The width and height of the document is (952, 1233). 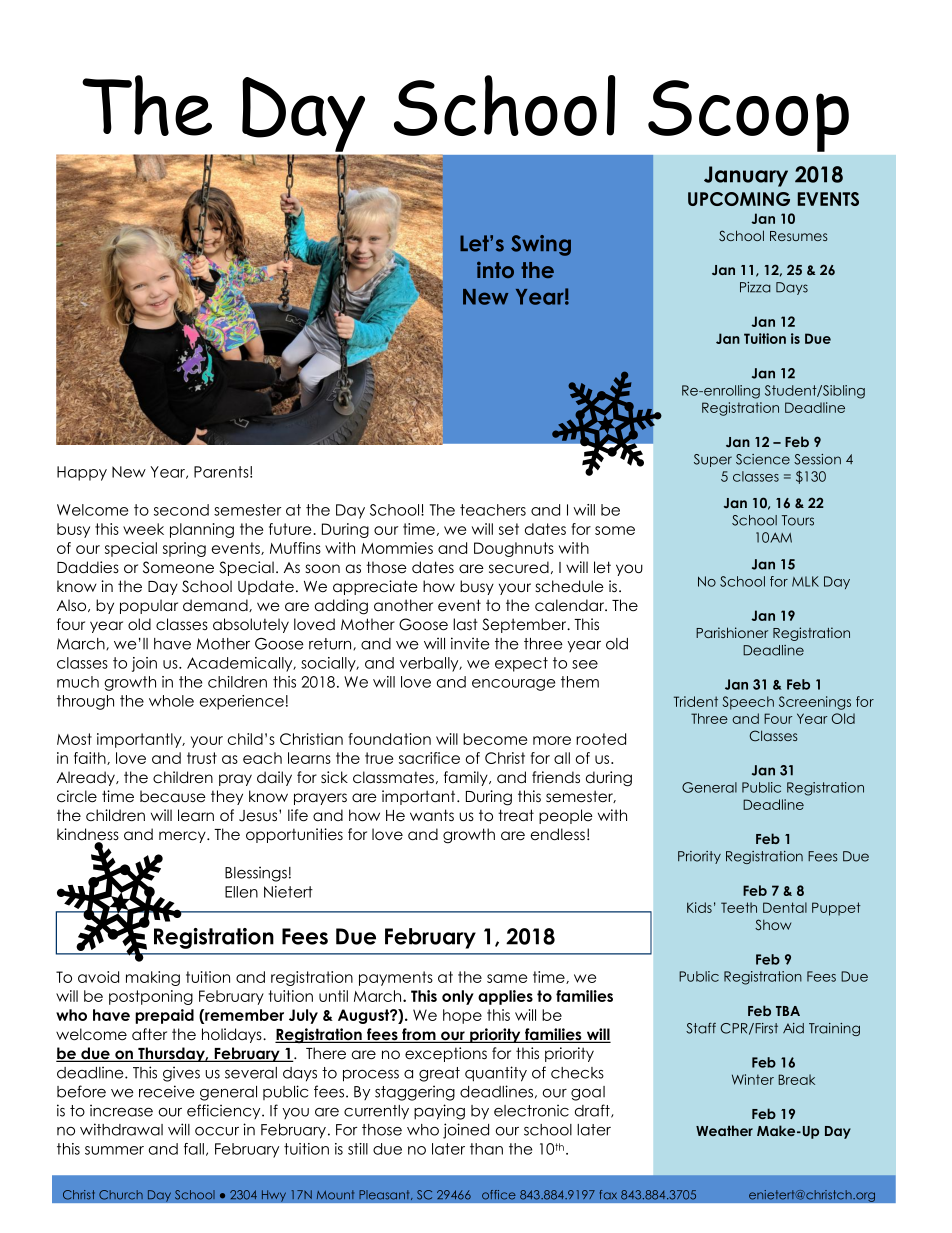 What do you see at coordinates (541, 245) in the document?
I see `Swing` at bounding box center [541, 245].
